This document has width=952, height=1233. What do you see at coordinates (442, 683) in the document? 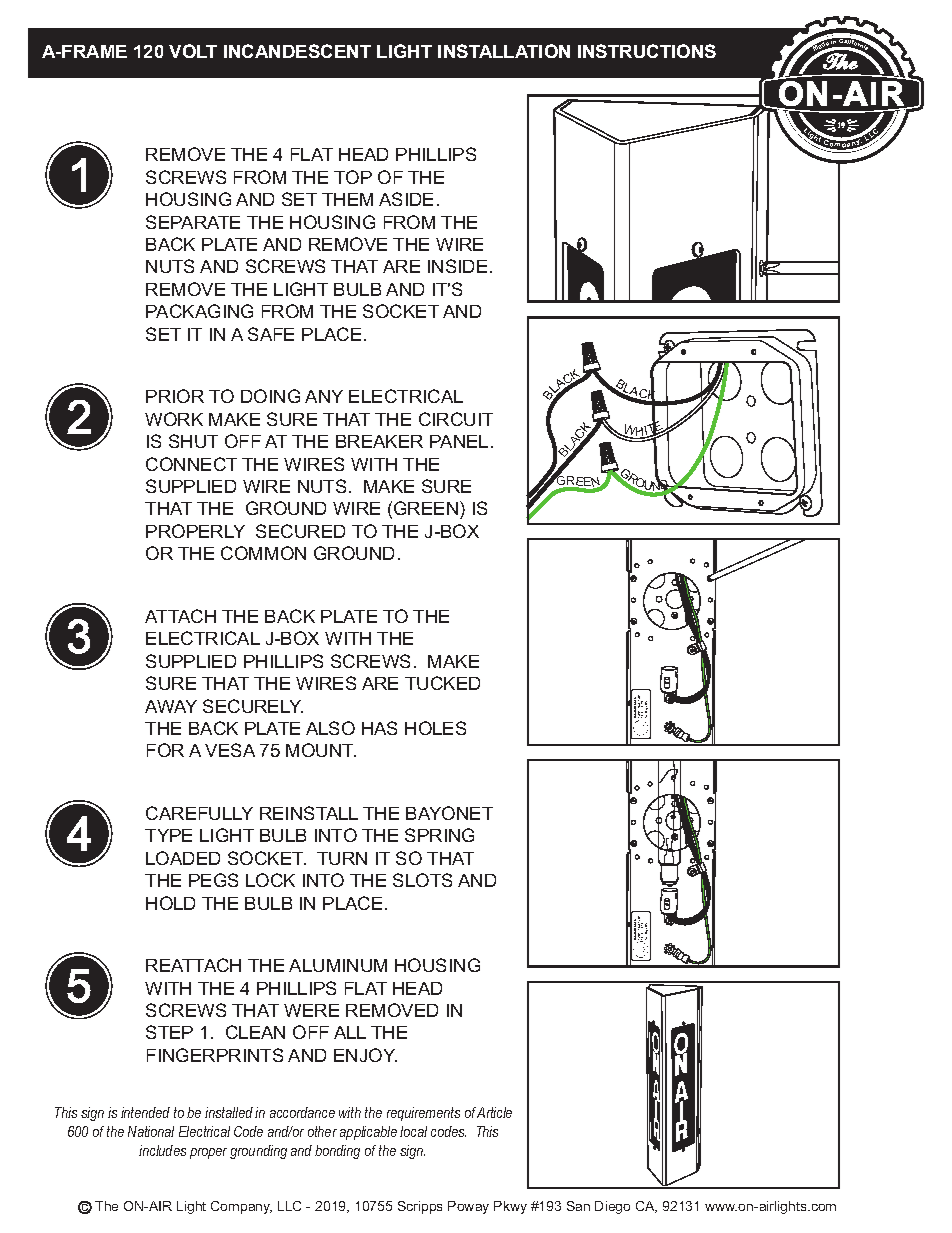
I see `TUCKED` at bounding box center [442, 683].
